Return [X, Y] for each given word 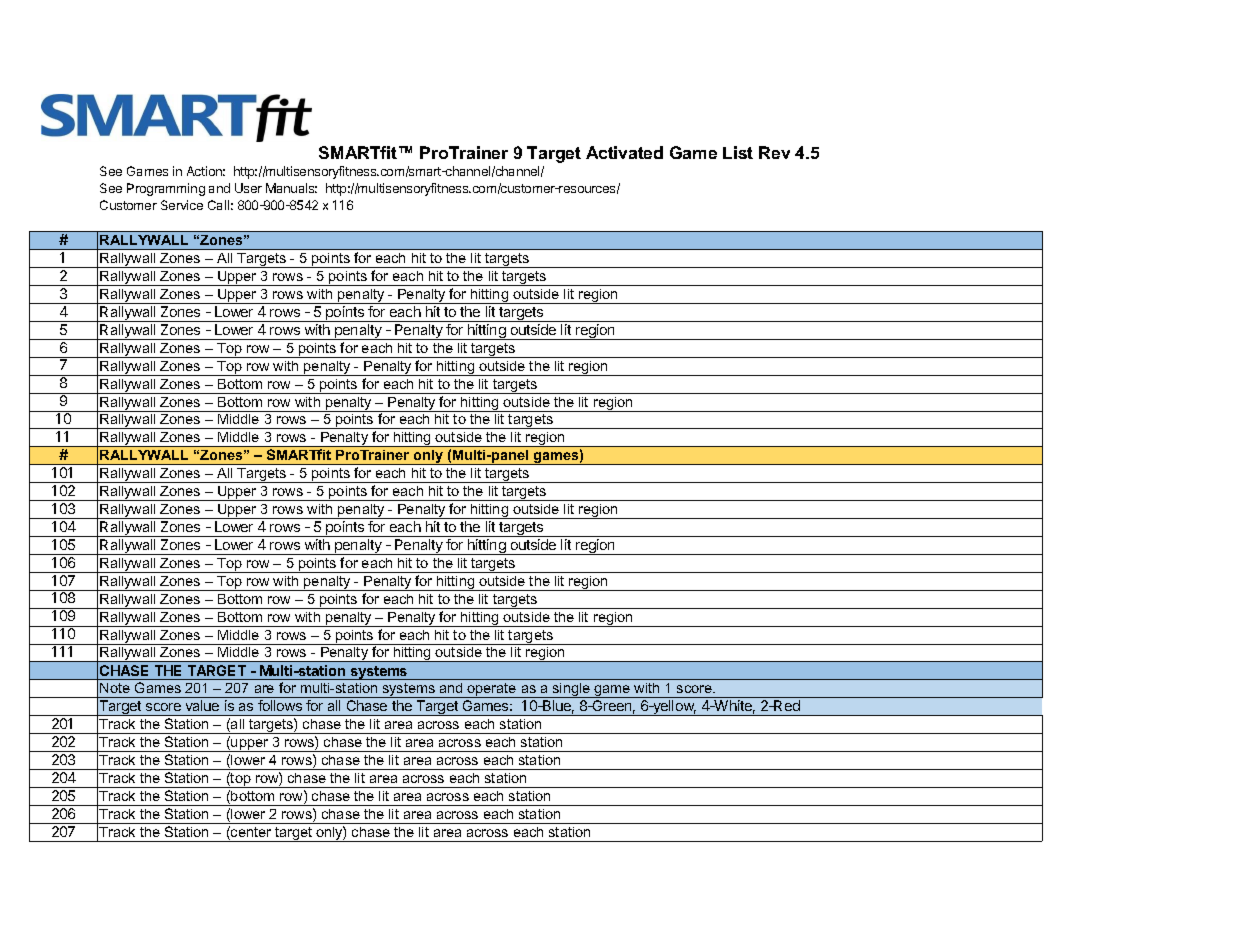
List [738, 152]
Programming [166, 189]
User [248, 188]
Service [182, 205]
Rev [774, 152]
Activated [624, 152]
